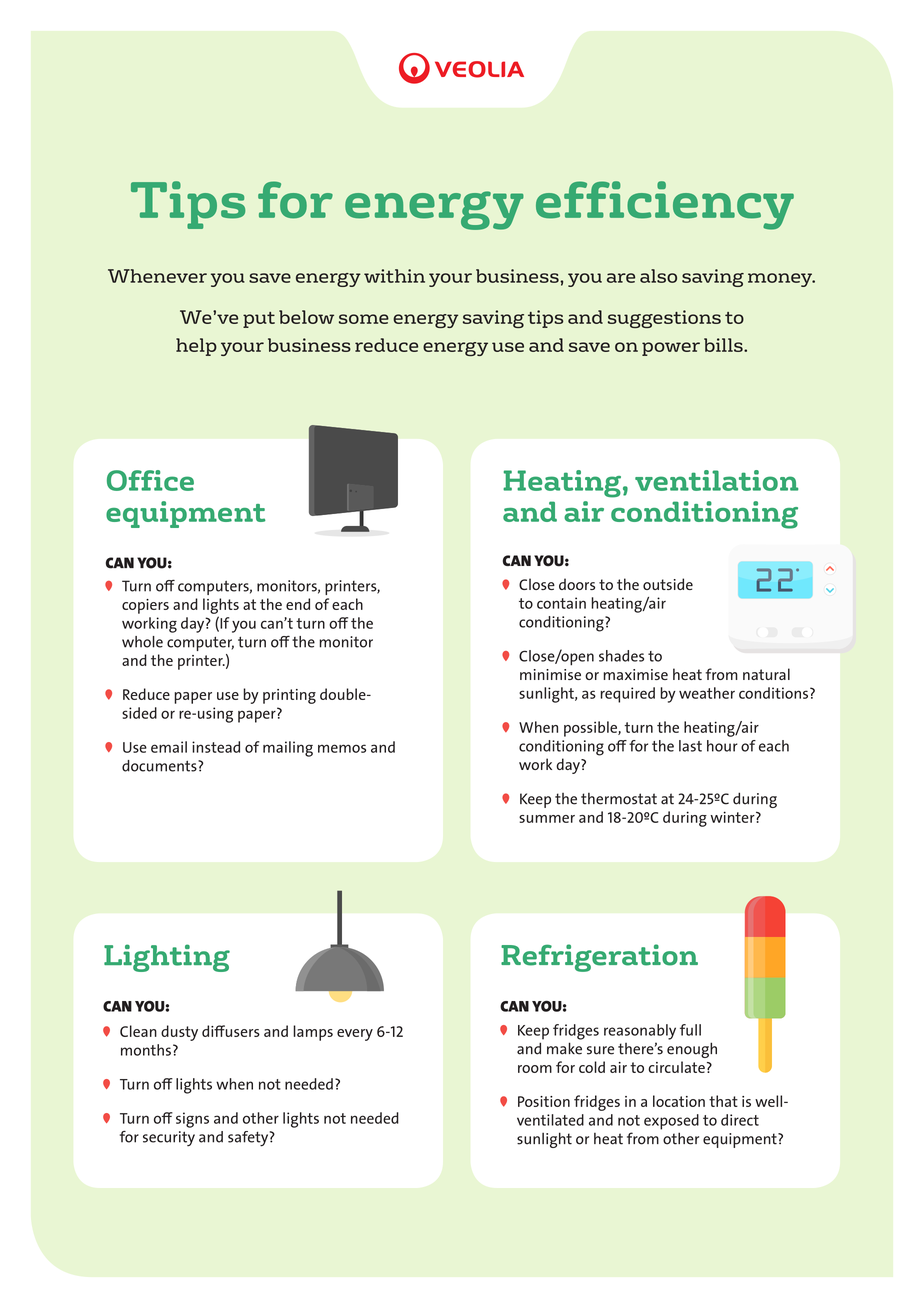  What do you see at coordinates (665, 205) in the screenshot?
I see `efficiency` at bounding box center [665, 205].
